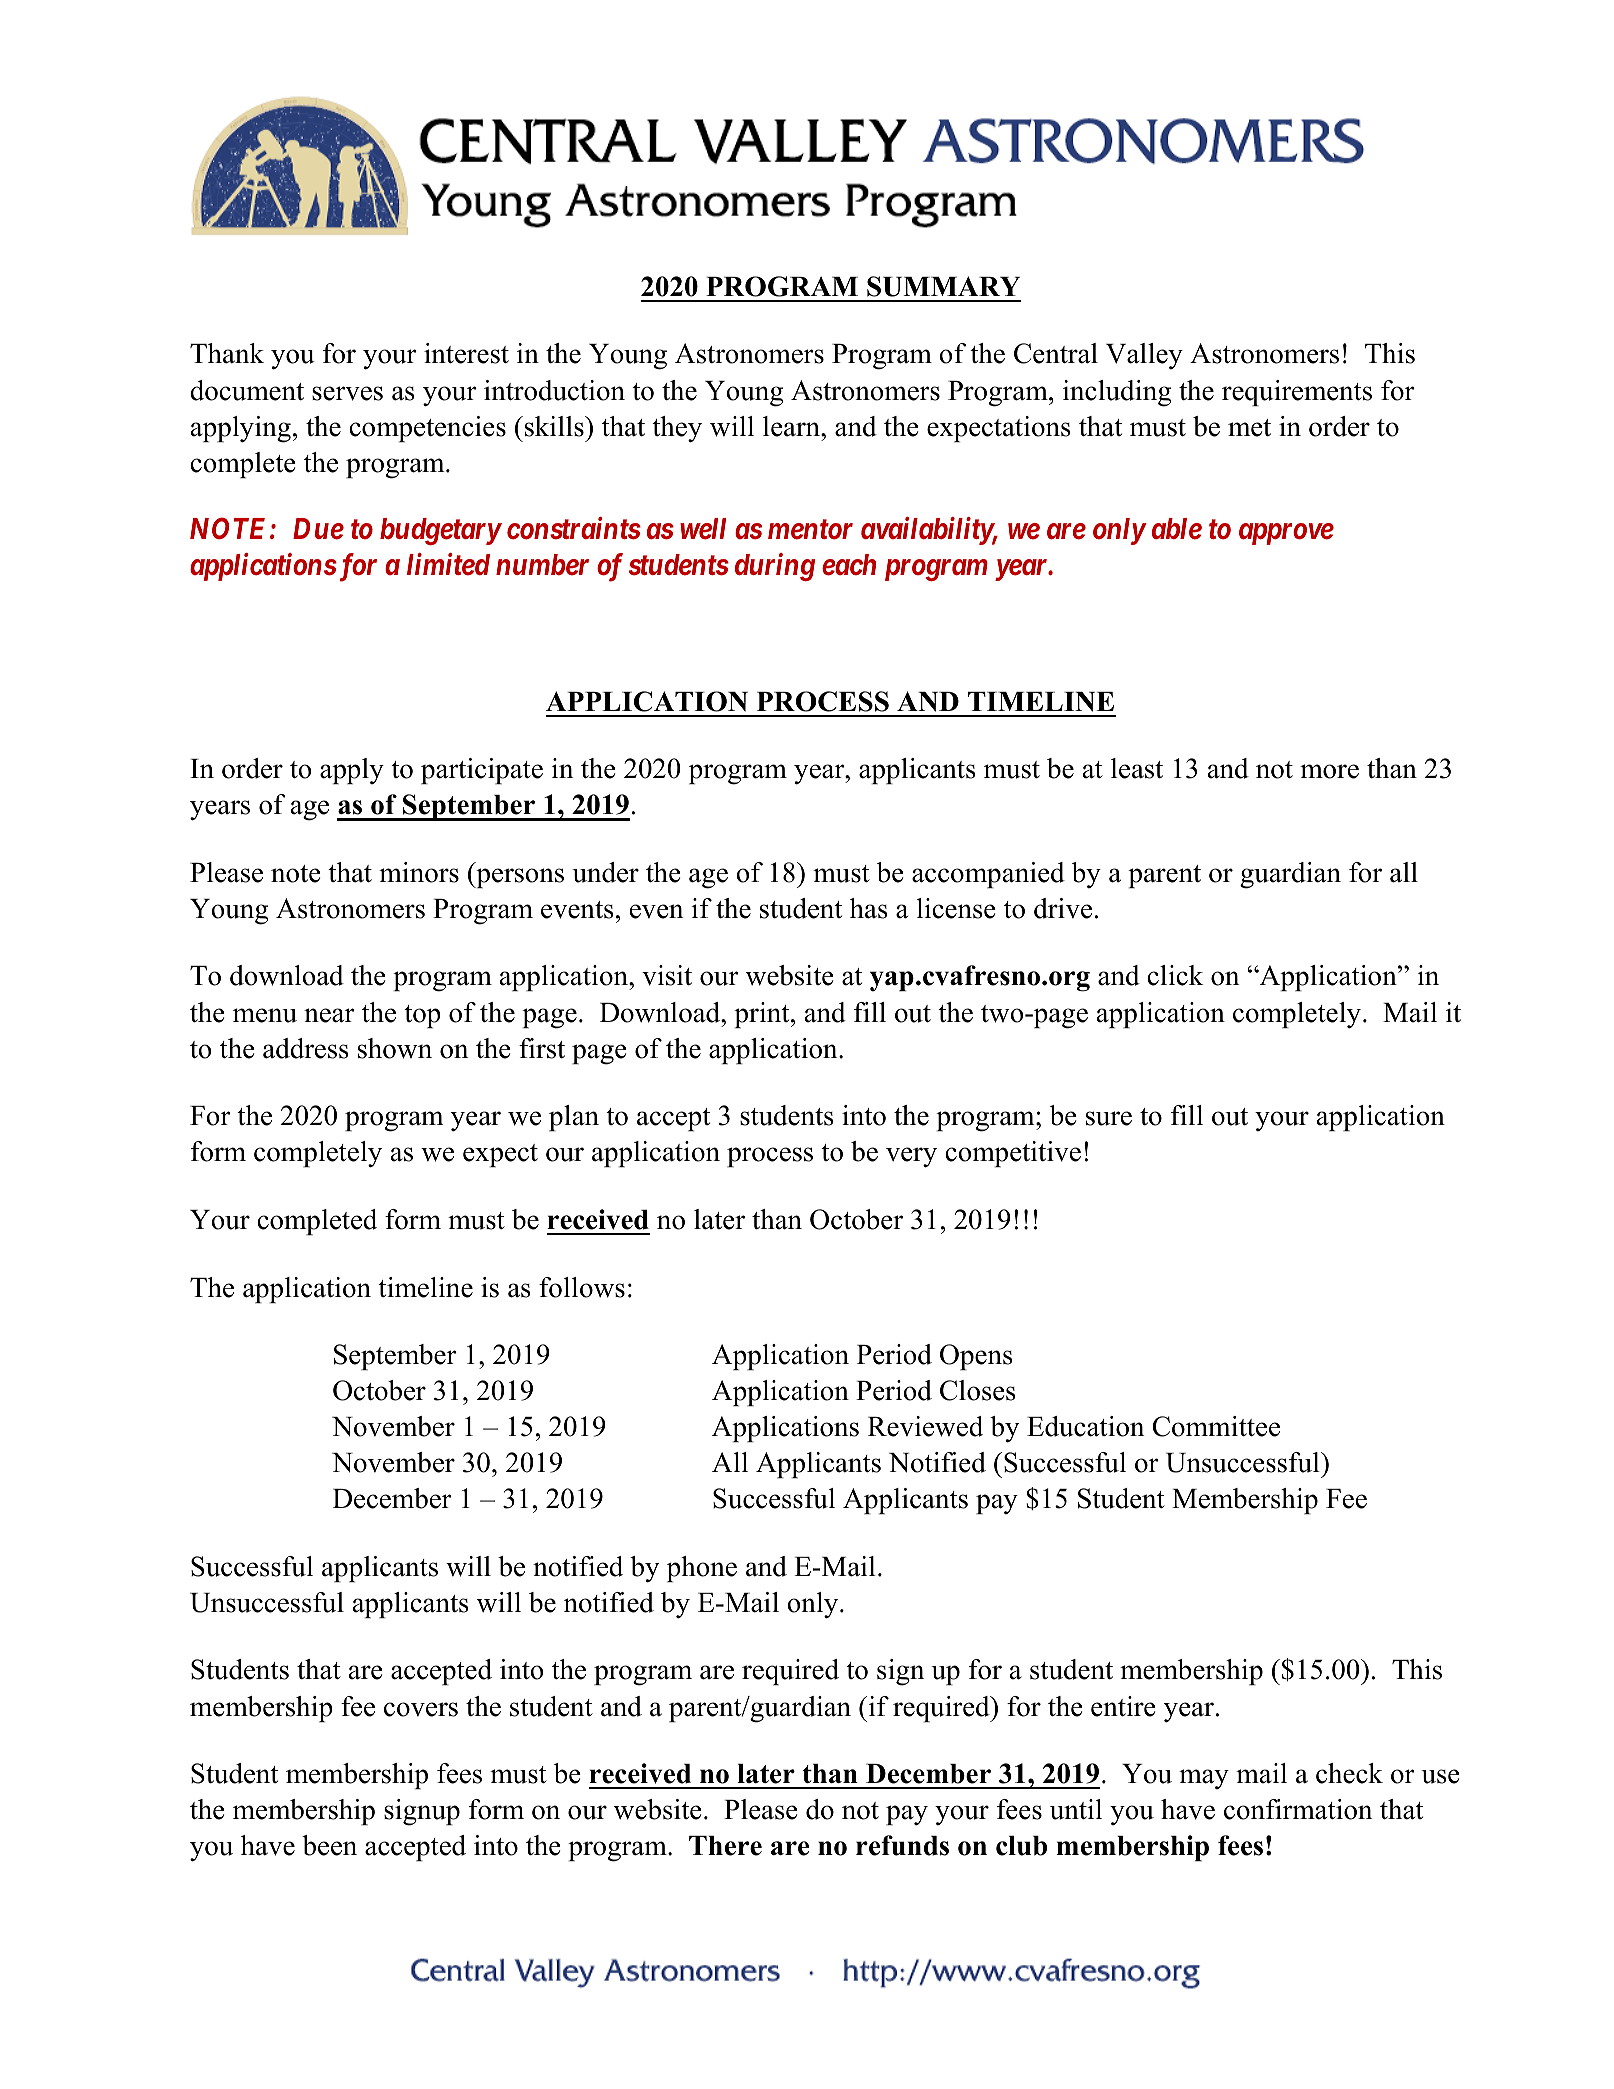  Describe the element at coordinates (482, 771) in the screenshot. I see `participate` at that location.
